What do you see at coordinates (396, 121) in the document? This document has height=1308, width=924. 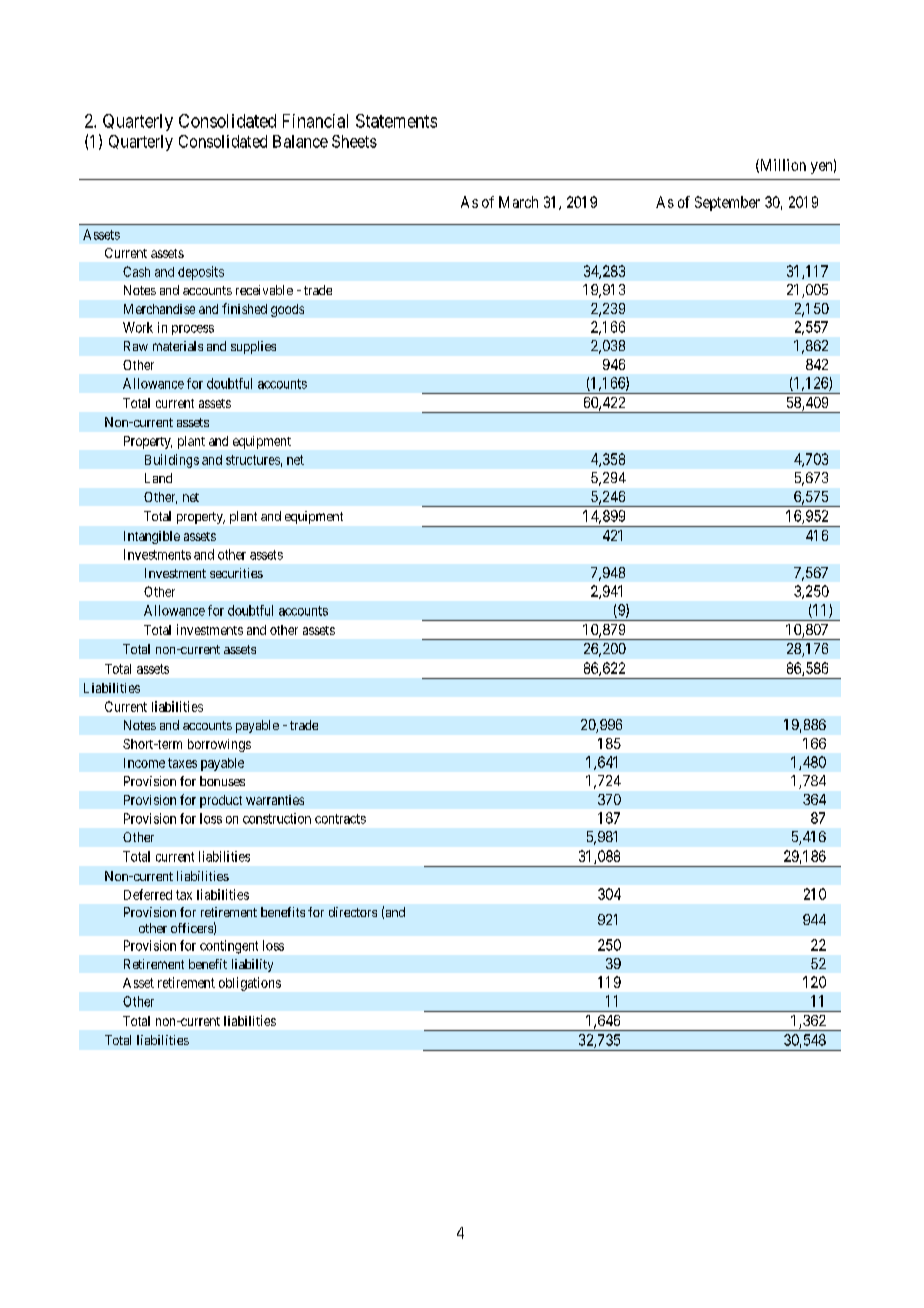 I see `Statements` at bounding box center [396, 121].
